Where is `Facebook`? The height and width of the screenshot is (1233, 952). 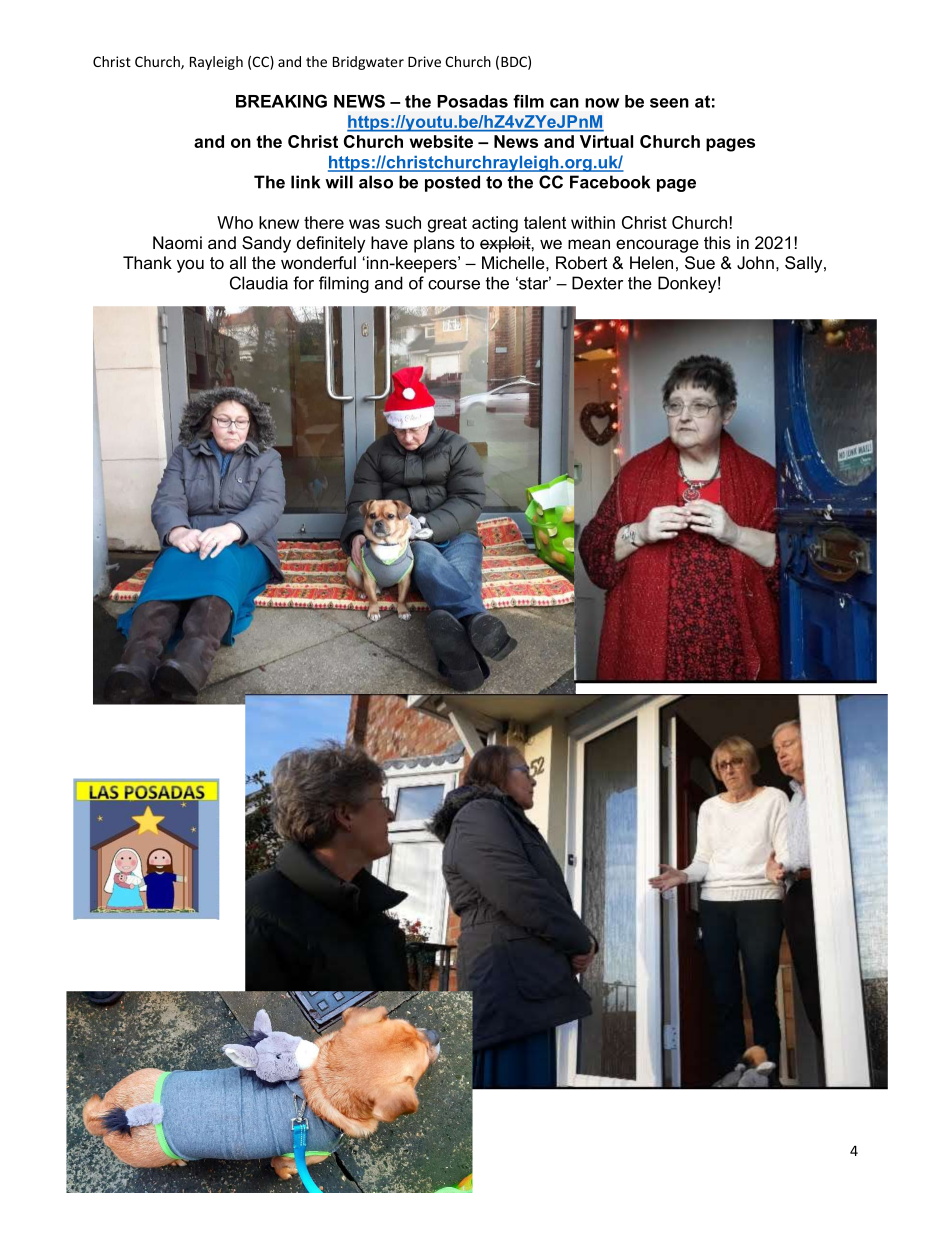 Facebook is located at coordinates (610, 182).
